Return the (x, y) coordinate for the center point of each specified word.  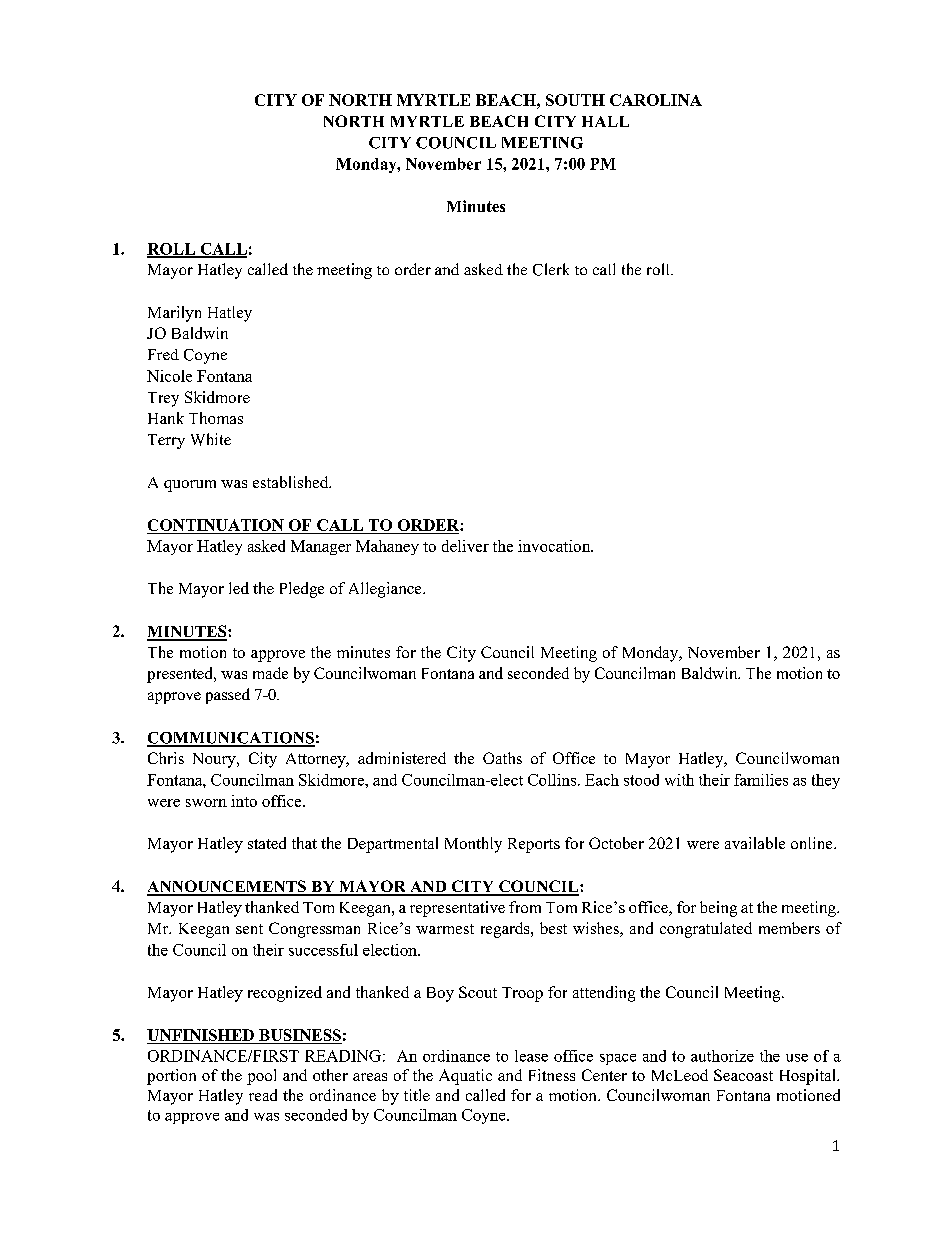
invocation (555, 546)
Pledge (302, 590)
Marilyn (174, 314)
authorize (722, 1056)
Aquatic (465, 1077)
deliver (465, 546)
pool (261, 1077)
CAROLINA (656, 100)
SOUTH (575, 100)
